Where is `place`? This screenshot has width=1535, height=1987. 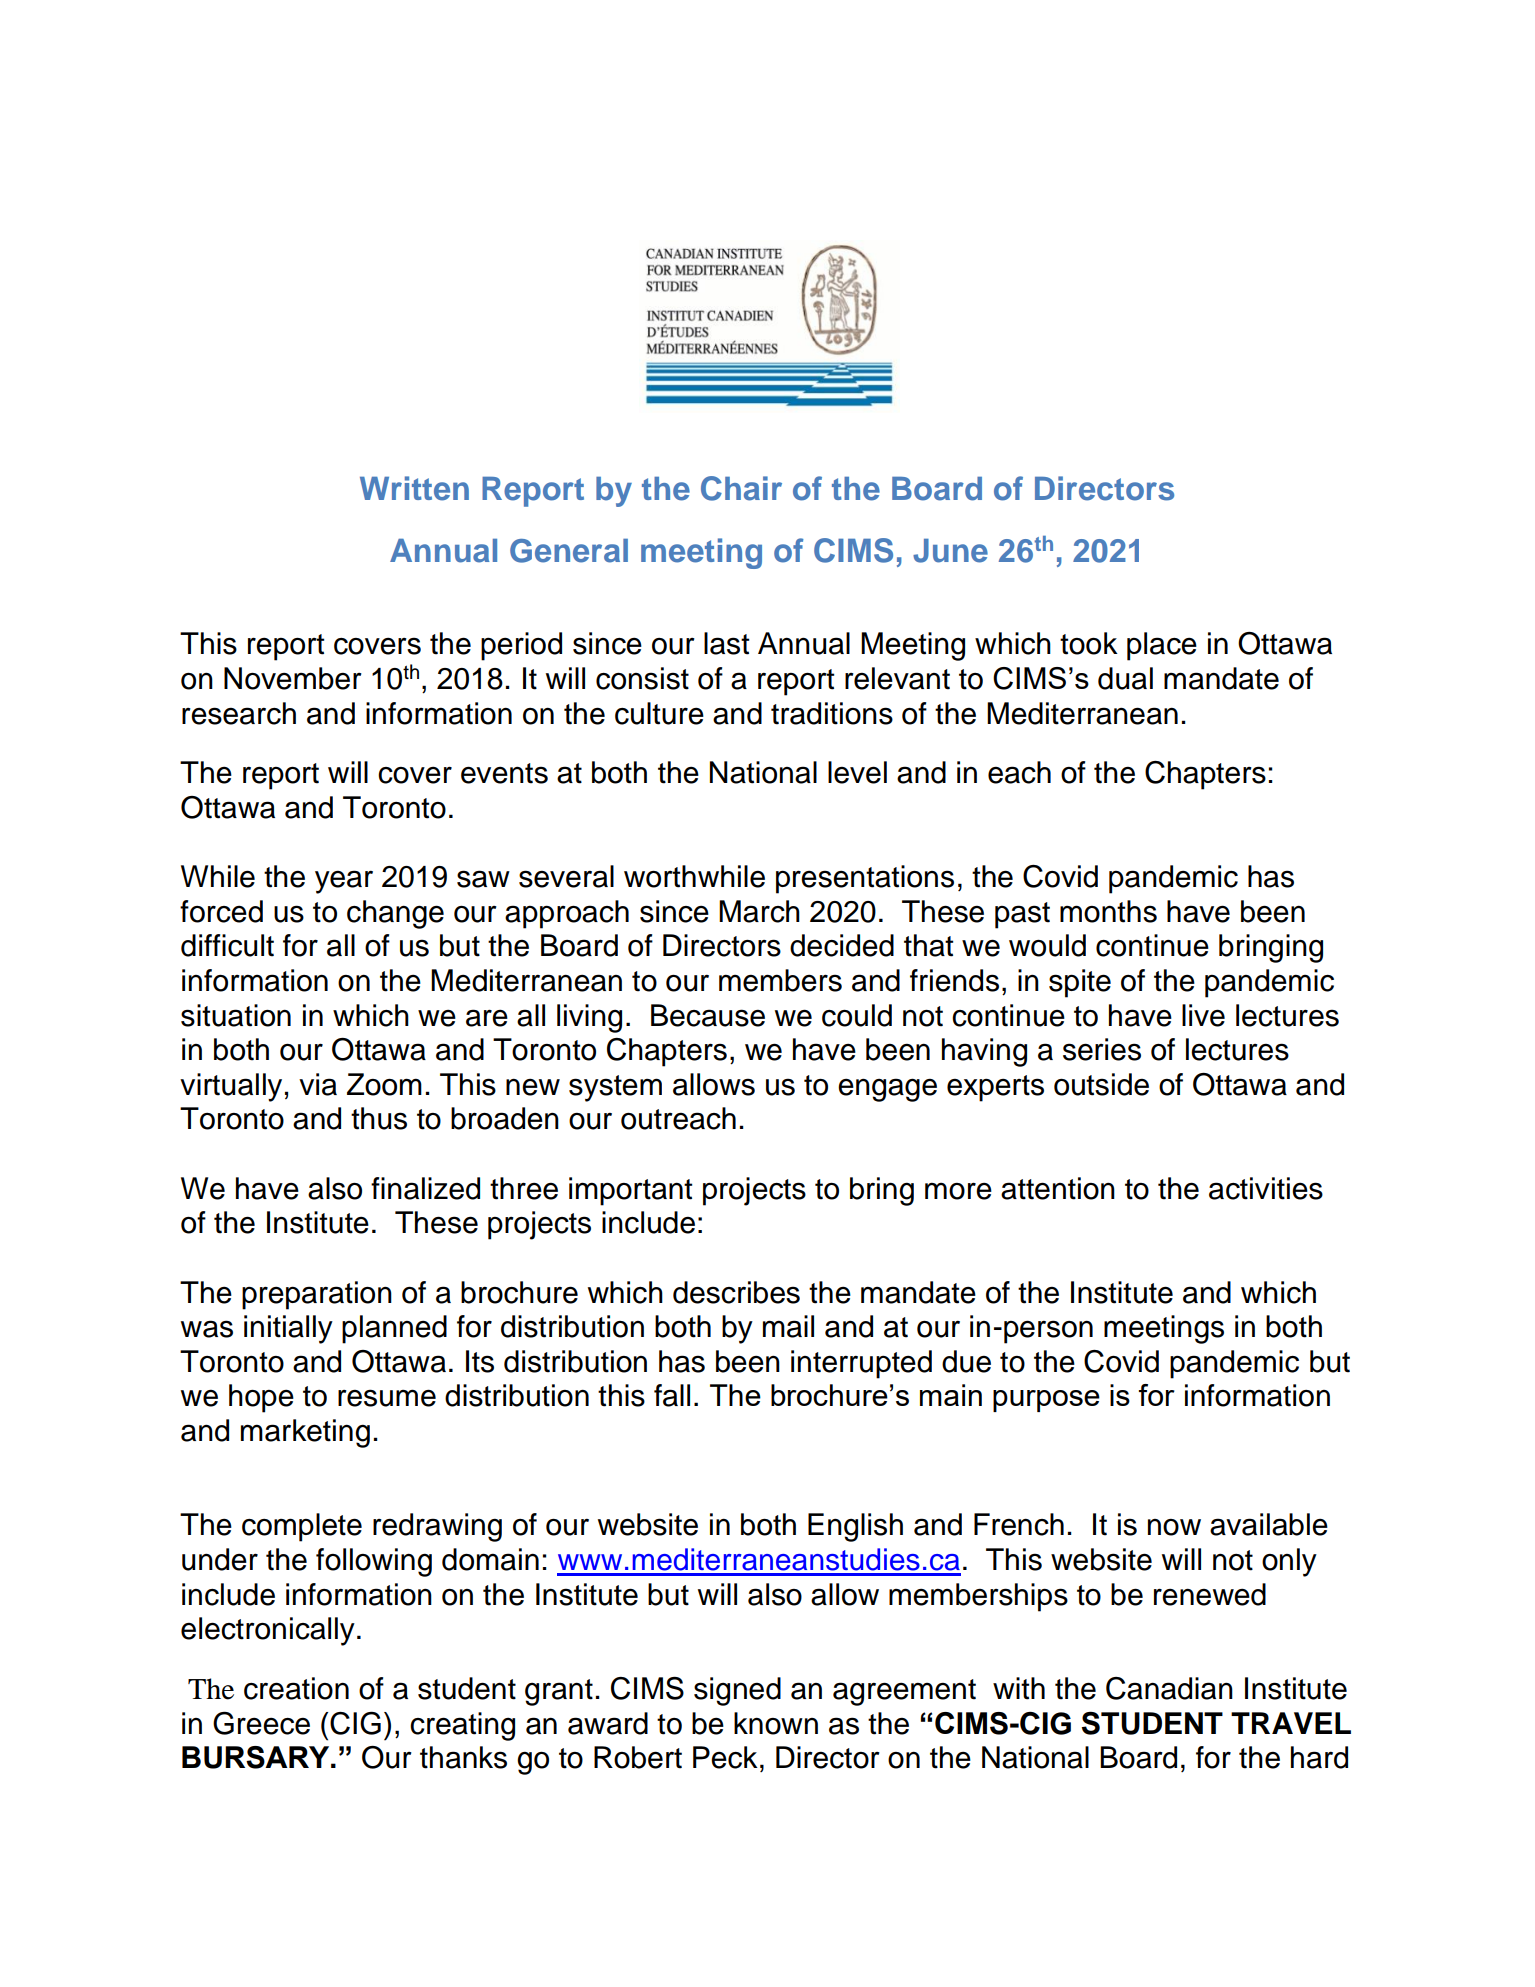
place is located at coordinates (1162, 646).
